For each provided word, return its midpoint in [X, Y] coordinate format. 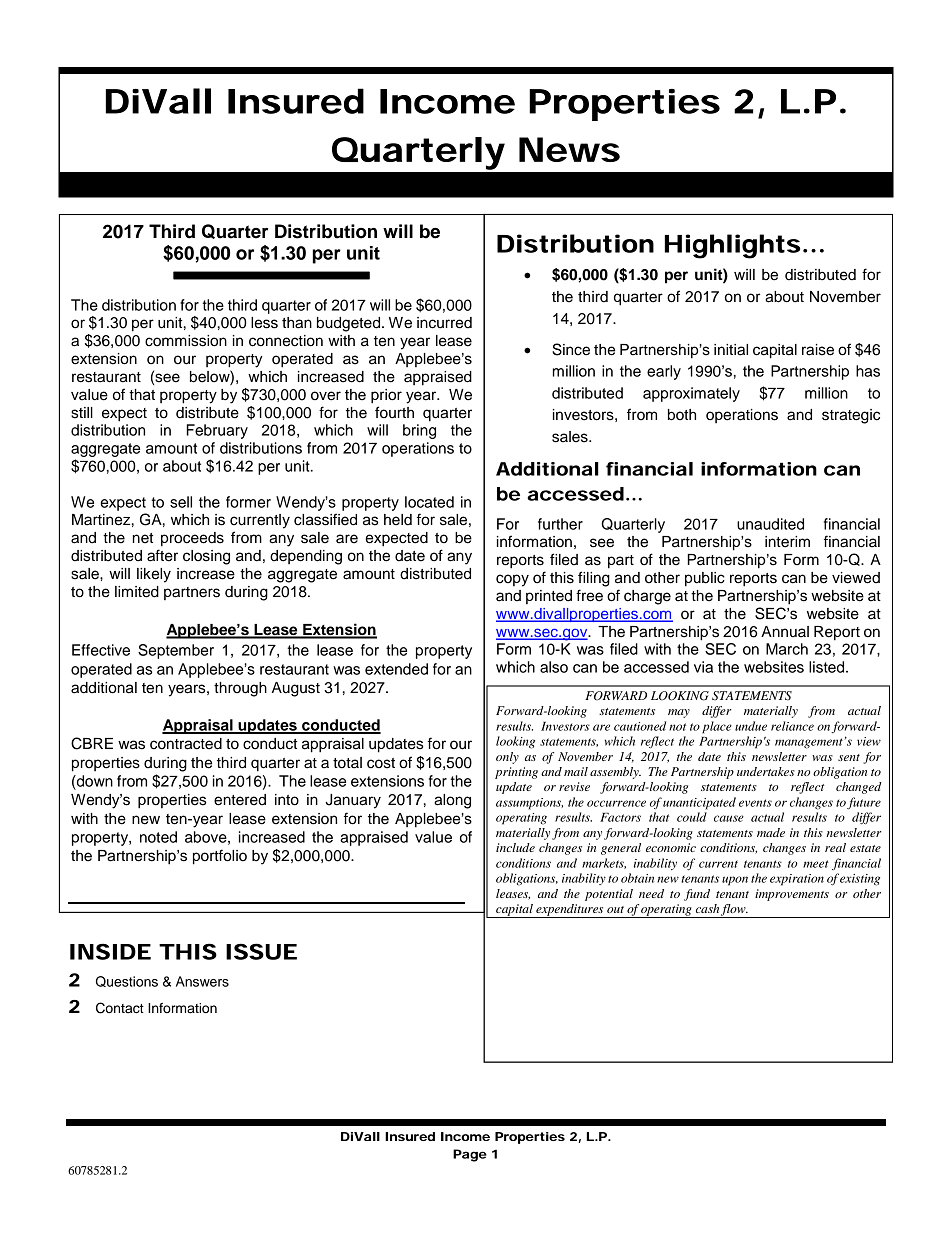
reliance [792, 726]
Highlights [732, 246]
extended [396, 669]
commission [186, 341]
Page [470, 1155]
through [240, 689]
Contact [120, 1008]
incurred [444, 323]
